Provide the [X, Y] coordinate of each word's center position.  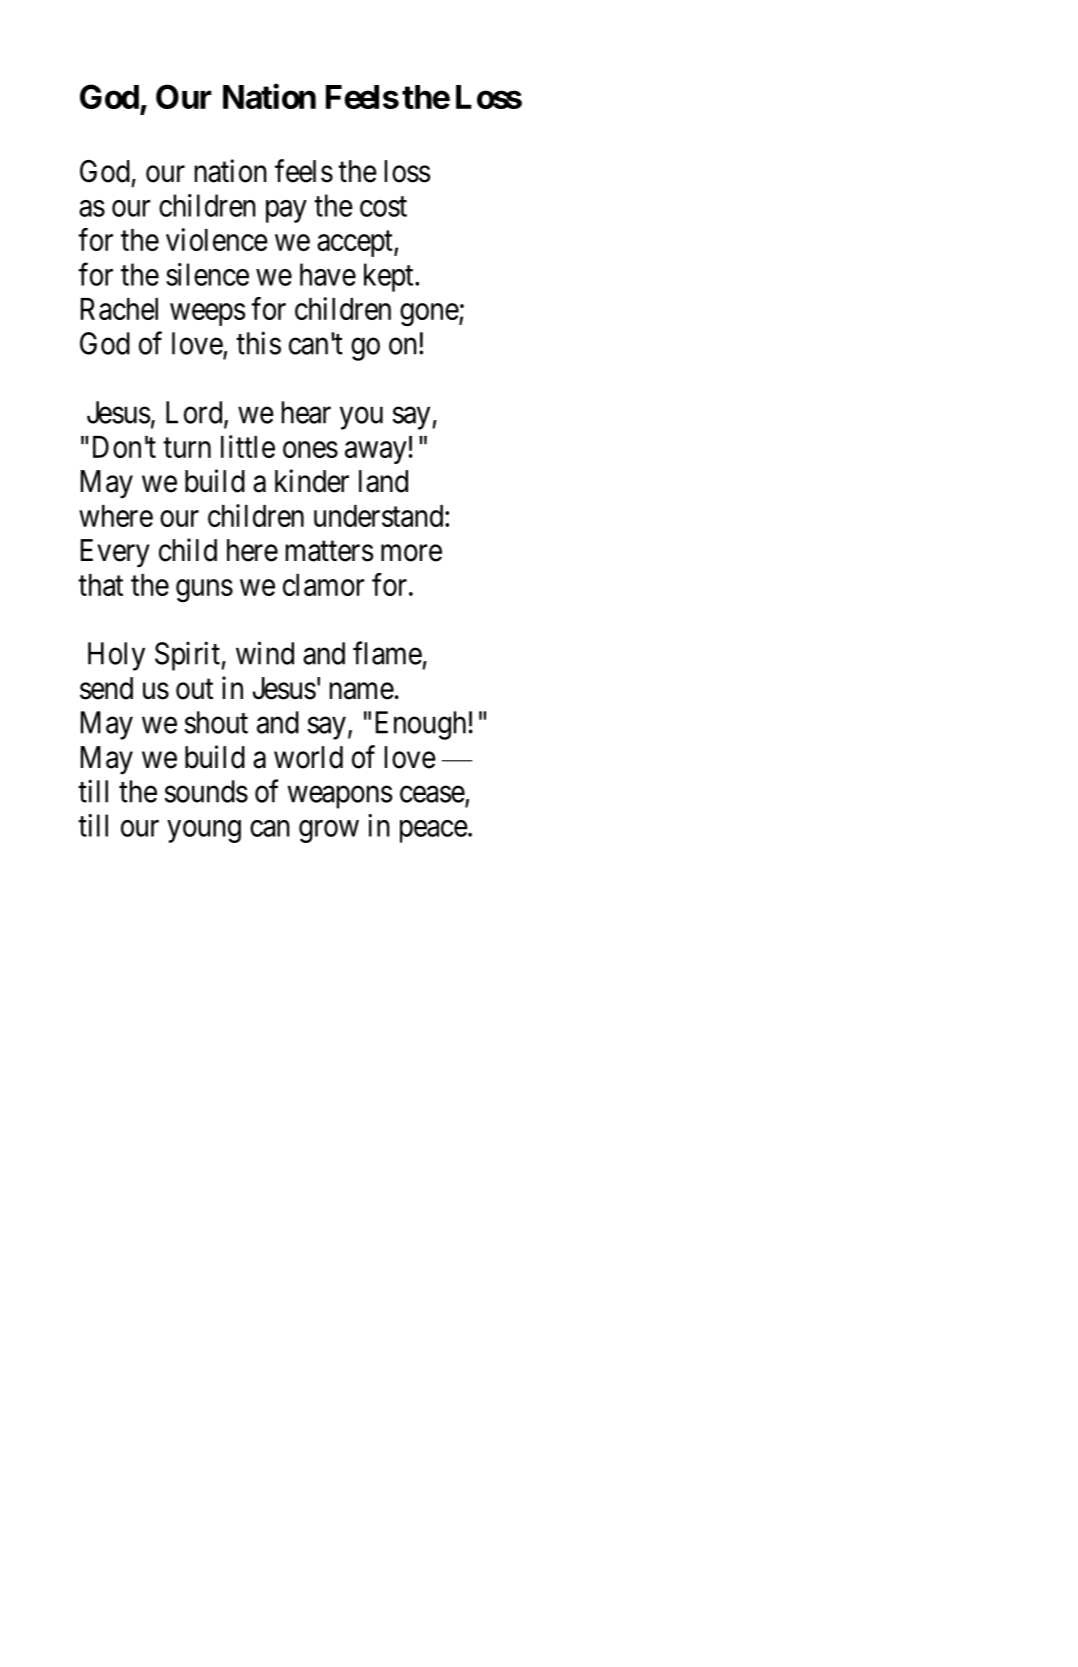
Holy [116, 656]
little [248, 446]
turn [187, 448]
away [376, 452]
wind [265, 653]
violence [217, 239]
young [204, 831]
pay [286, 211]
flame [387, 653]
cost [383, 207]
